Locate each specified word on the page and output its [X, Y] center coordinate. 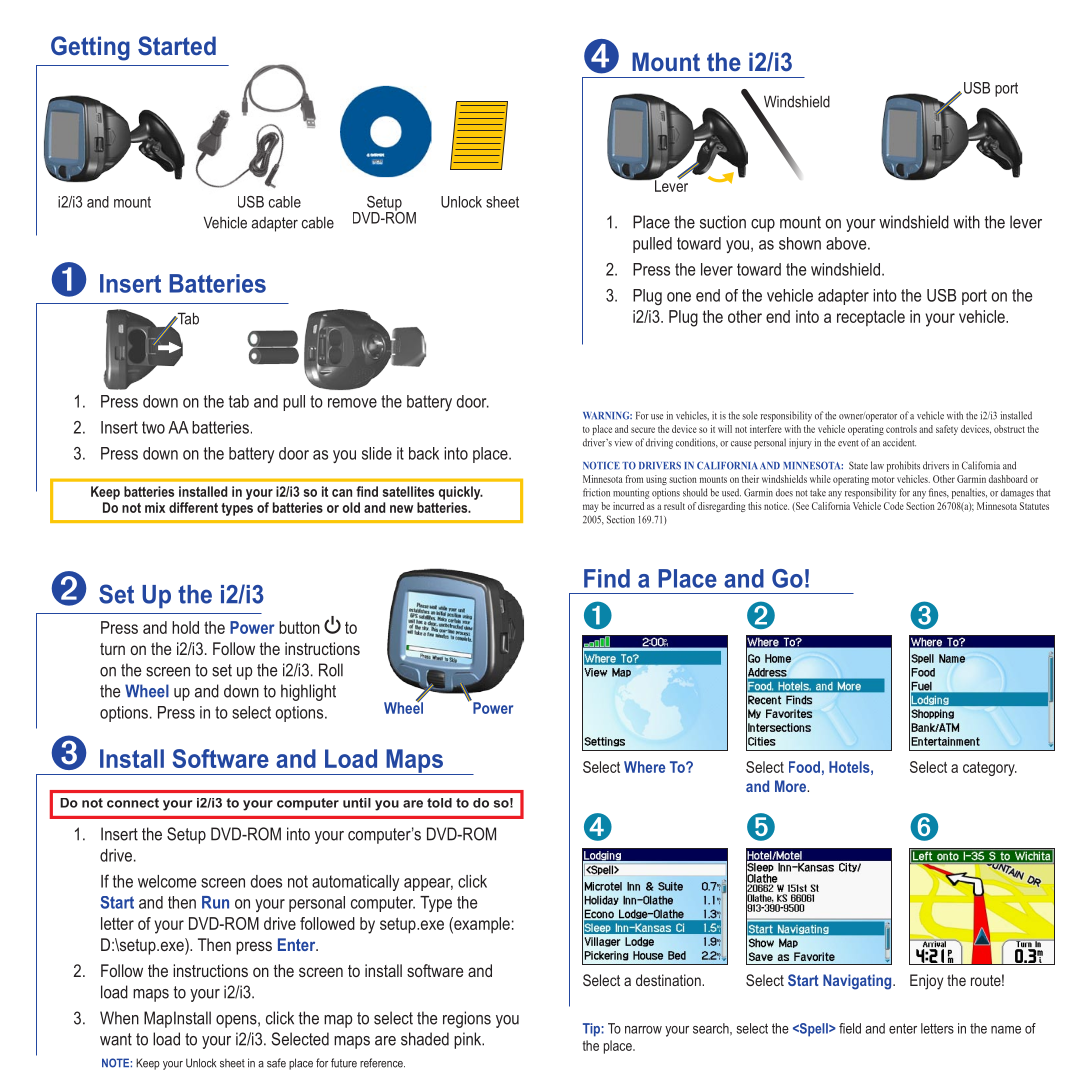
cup [763, 225]
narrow [643, 1030]
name [1006, 1030]
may [590, 508]
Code [894, 506]
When [119, 1018]
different [193, 507]
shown [800, 243]
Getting [90, 48]
